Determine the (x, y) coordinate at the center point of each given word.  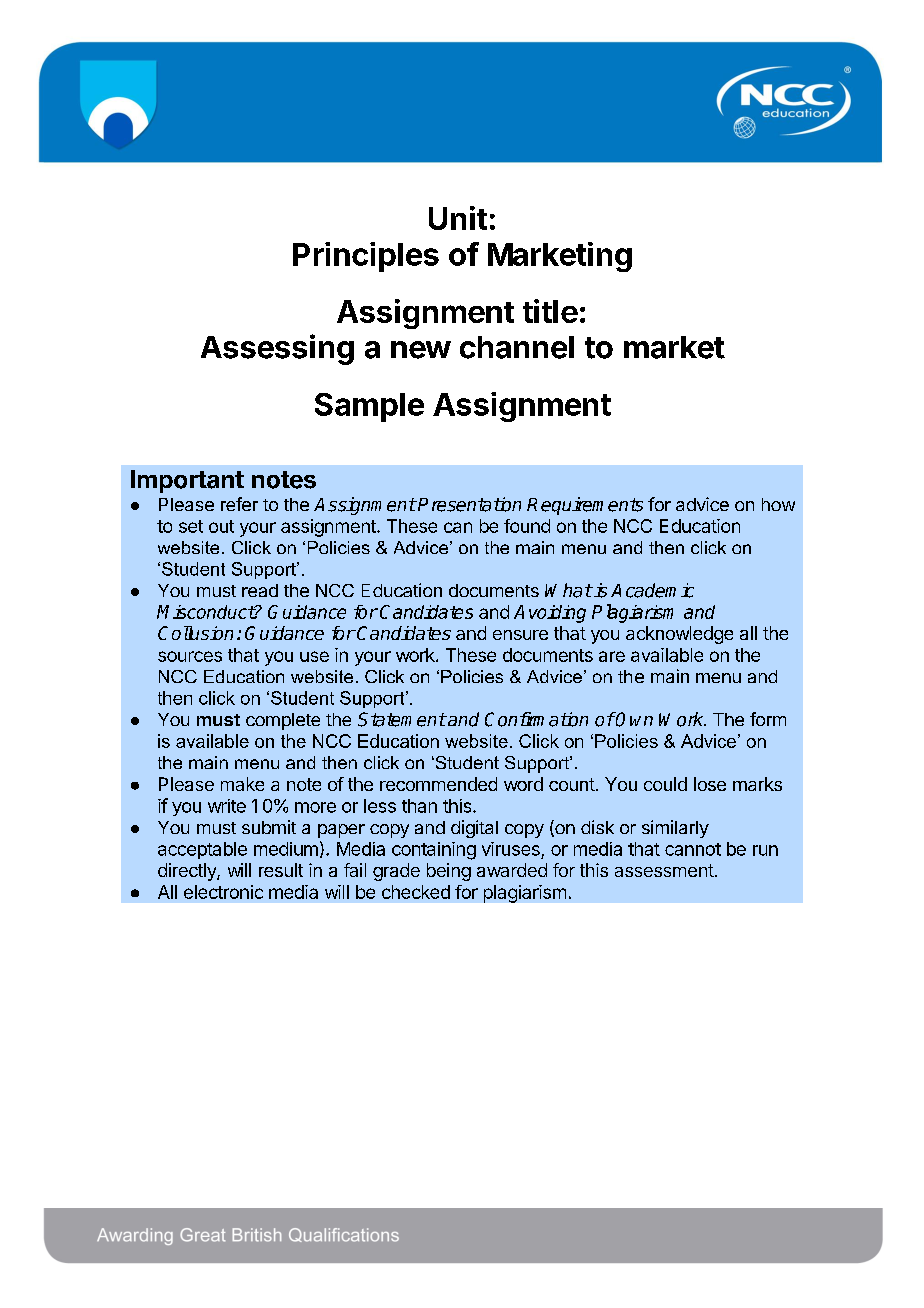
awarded (512, 870)
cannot (693, 849)
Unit (458, 218)
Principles (366, 257)
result (281, 870)
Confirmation (536, 719)
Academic (652, 590)
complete (283, 721)
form (768, 719)
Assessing (277, 349)
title (550, 311)
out (221, 526)
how (778, 504)
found (527, 526)
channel (517, 347)
